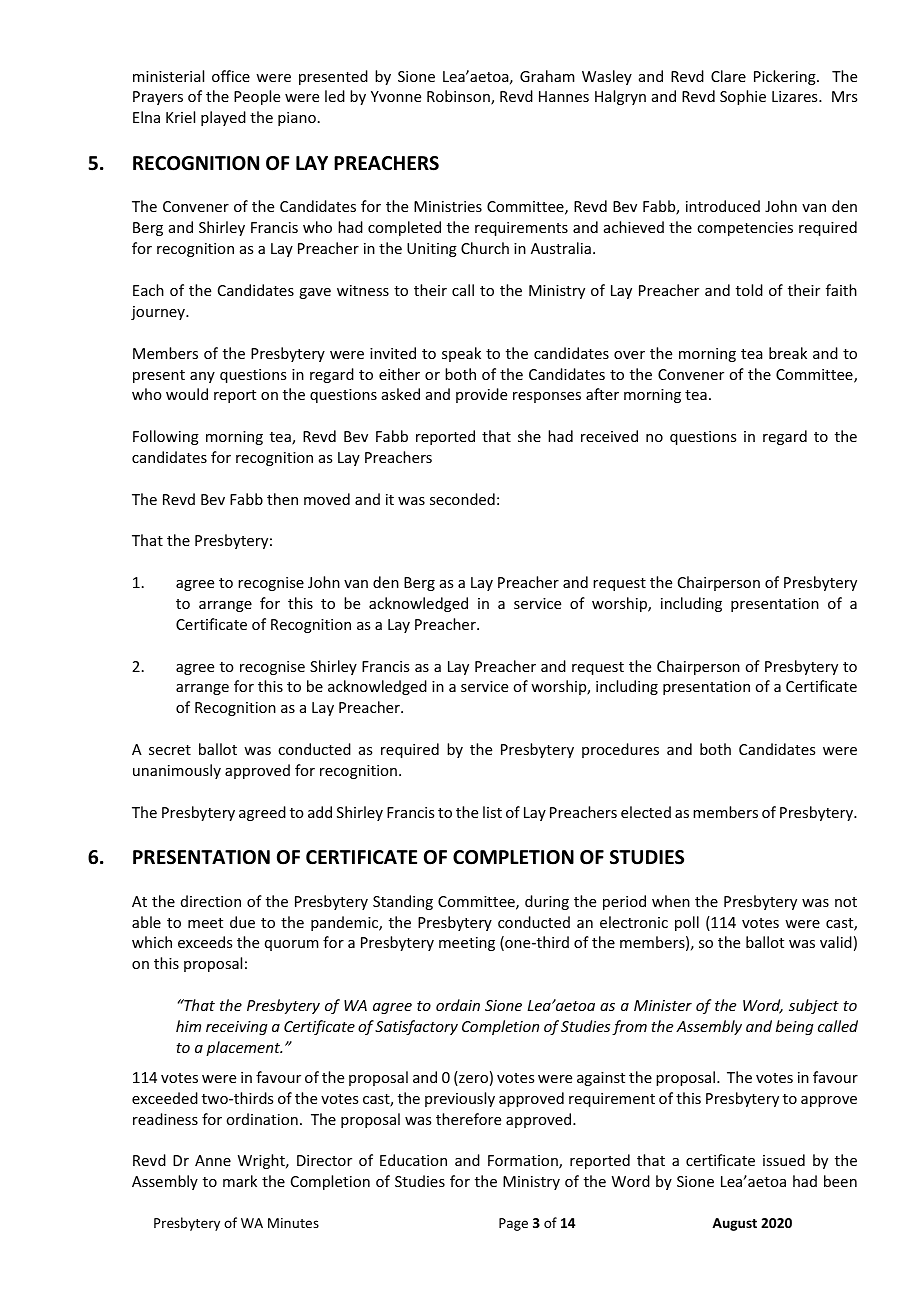  What do you see at coordinates (240, 1181) in the document?
I see `mark` at bounding box center [240, 1181].
